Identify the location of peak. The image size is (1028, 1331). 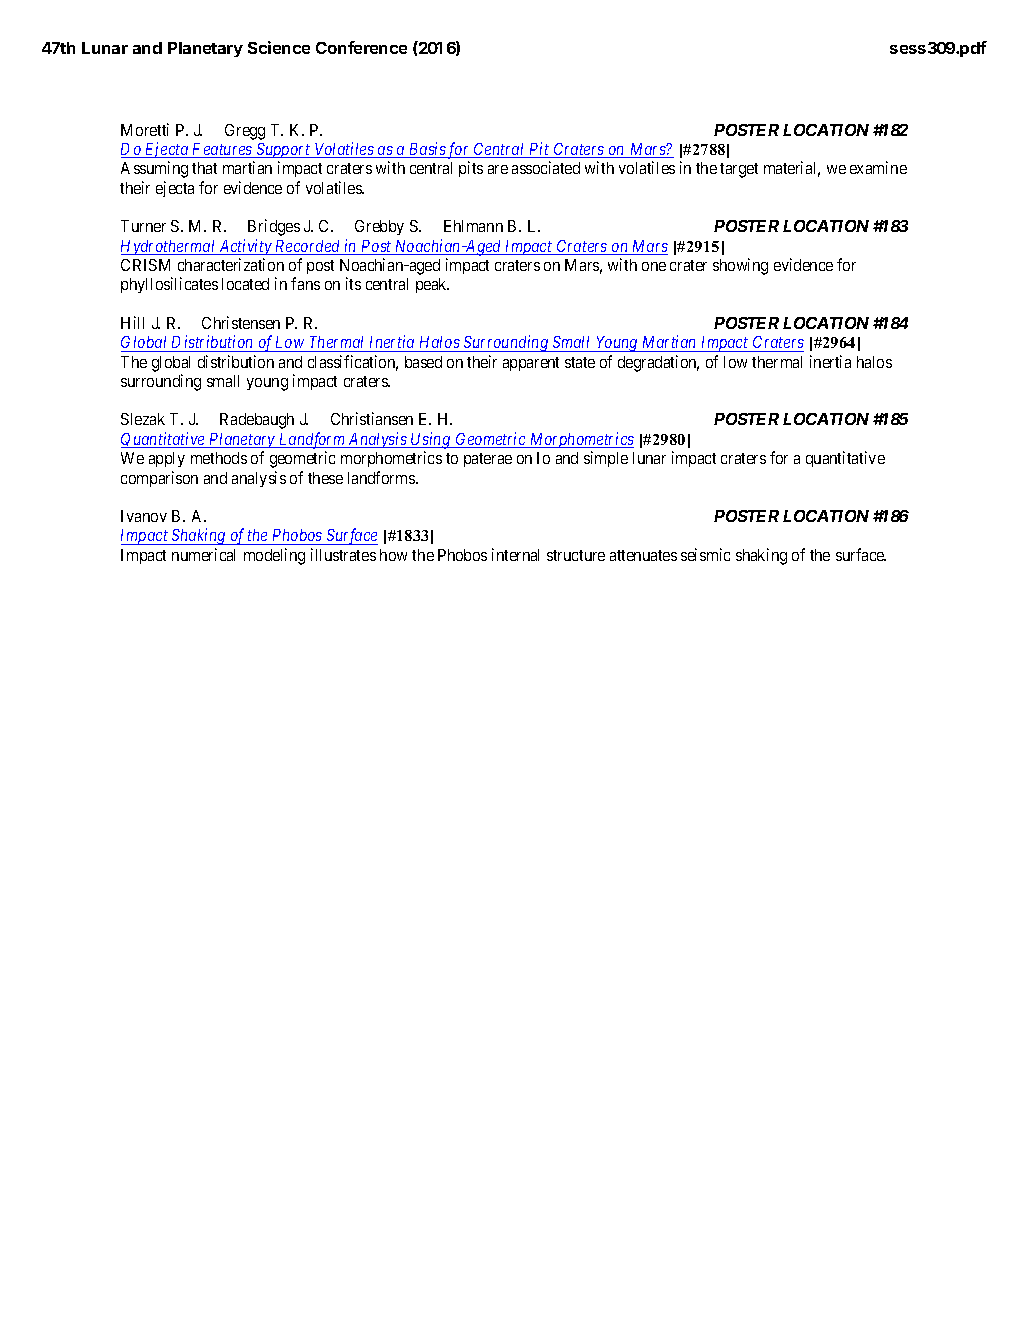
(432, 285).
